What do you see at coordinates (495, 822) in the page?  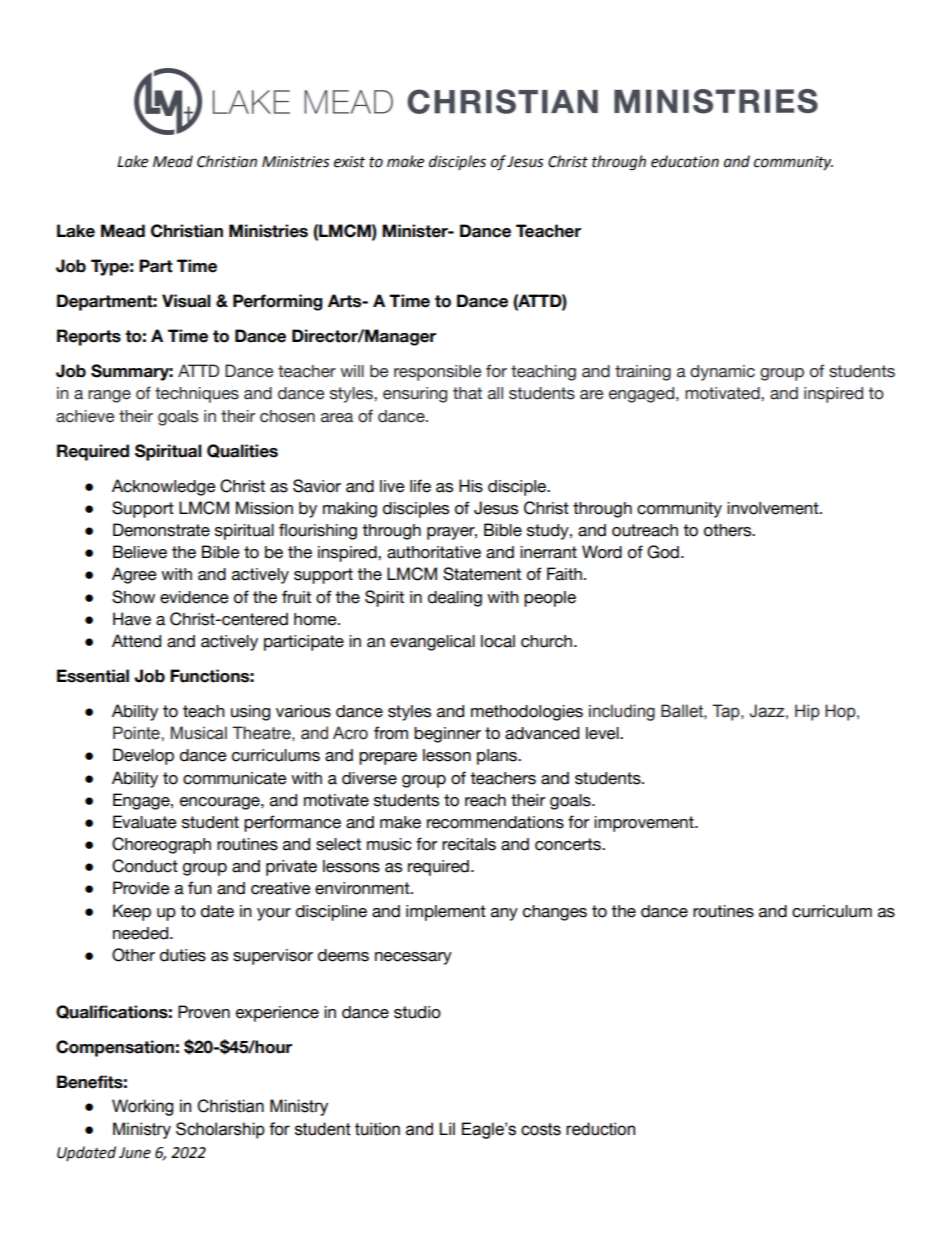 I see `recommendations` at bounding box center [495, 822].
